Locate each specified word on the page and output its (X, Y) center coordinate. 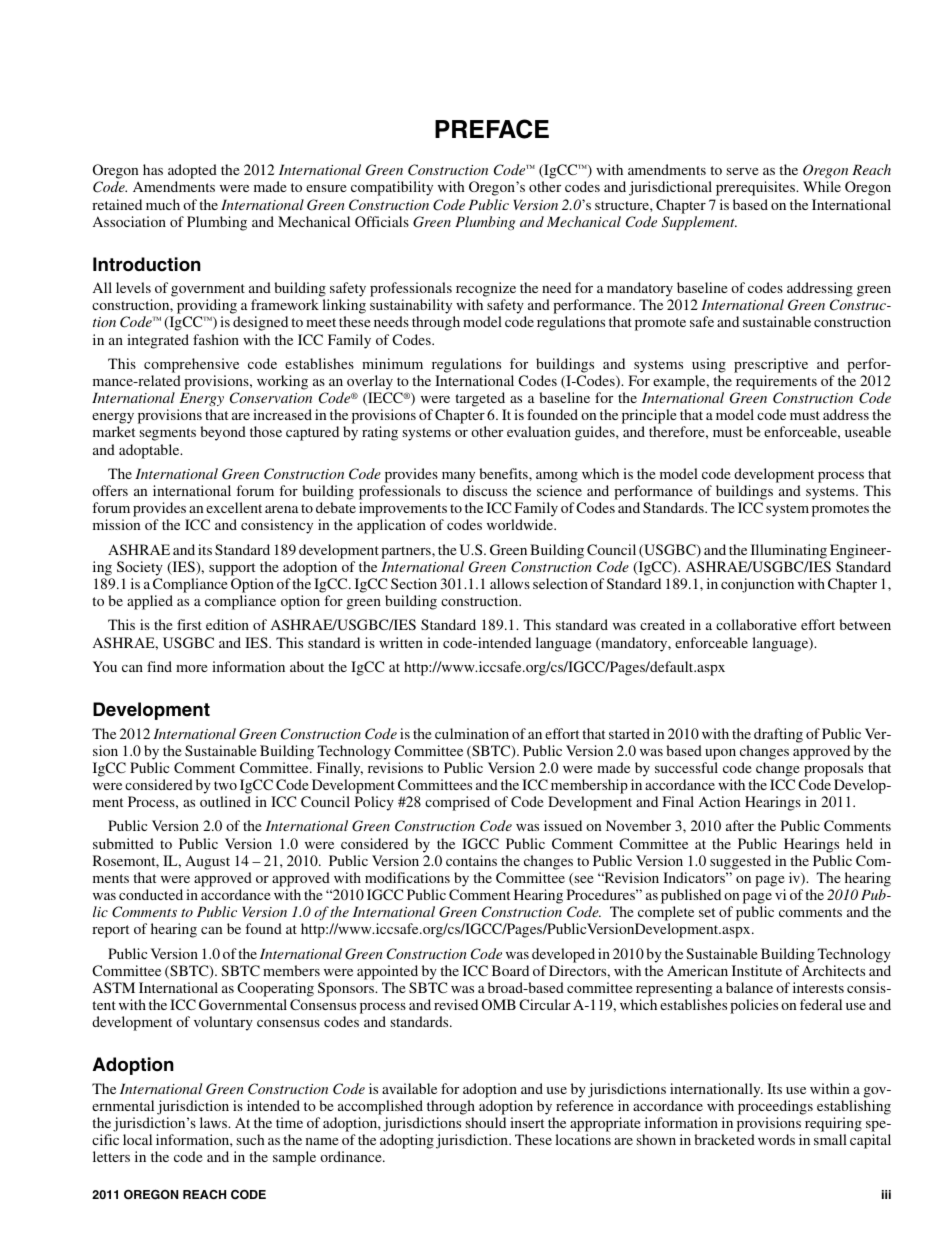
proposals (833, 769)
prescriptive (771, 365)
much (163, 204)
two (225, 785)
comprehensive (191, 365)
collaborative (756, 624)
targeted (481, 401)
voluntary (223, 1023)
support (232, 569)
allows (510, 583)
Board (510, 970)
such (251, 1139)
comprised (457, 803)
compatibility (392, 188)
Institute (757, 970)
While (822, 186)
